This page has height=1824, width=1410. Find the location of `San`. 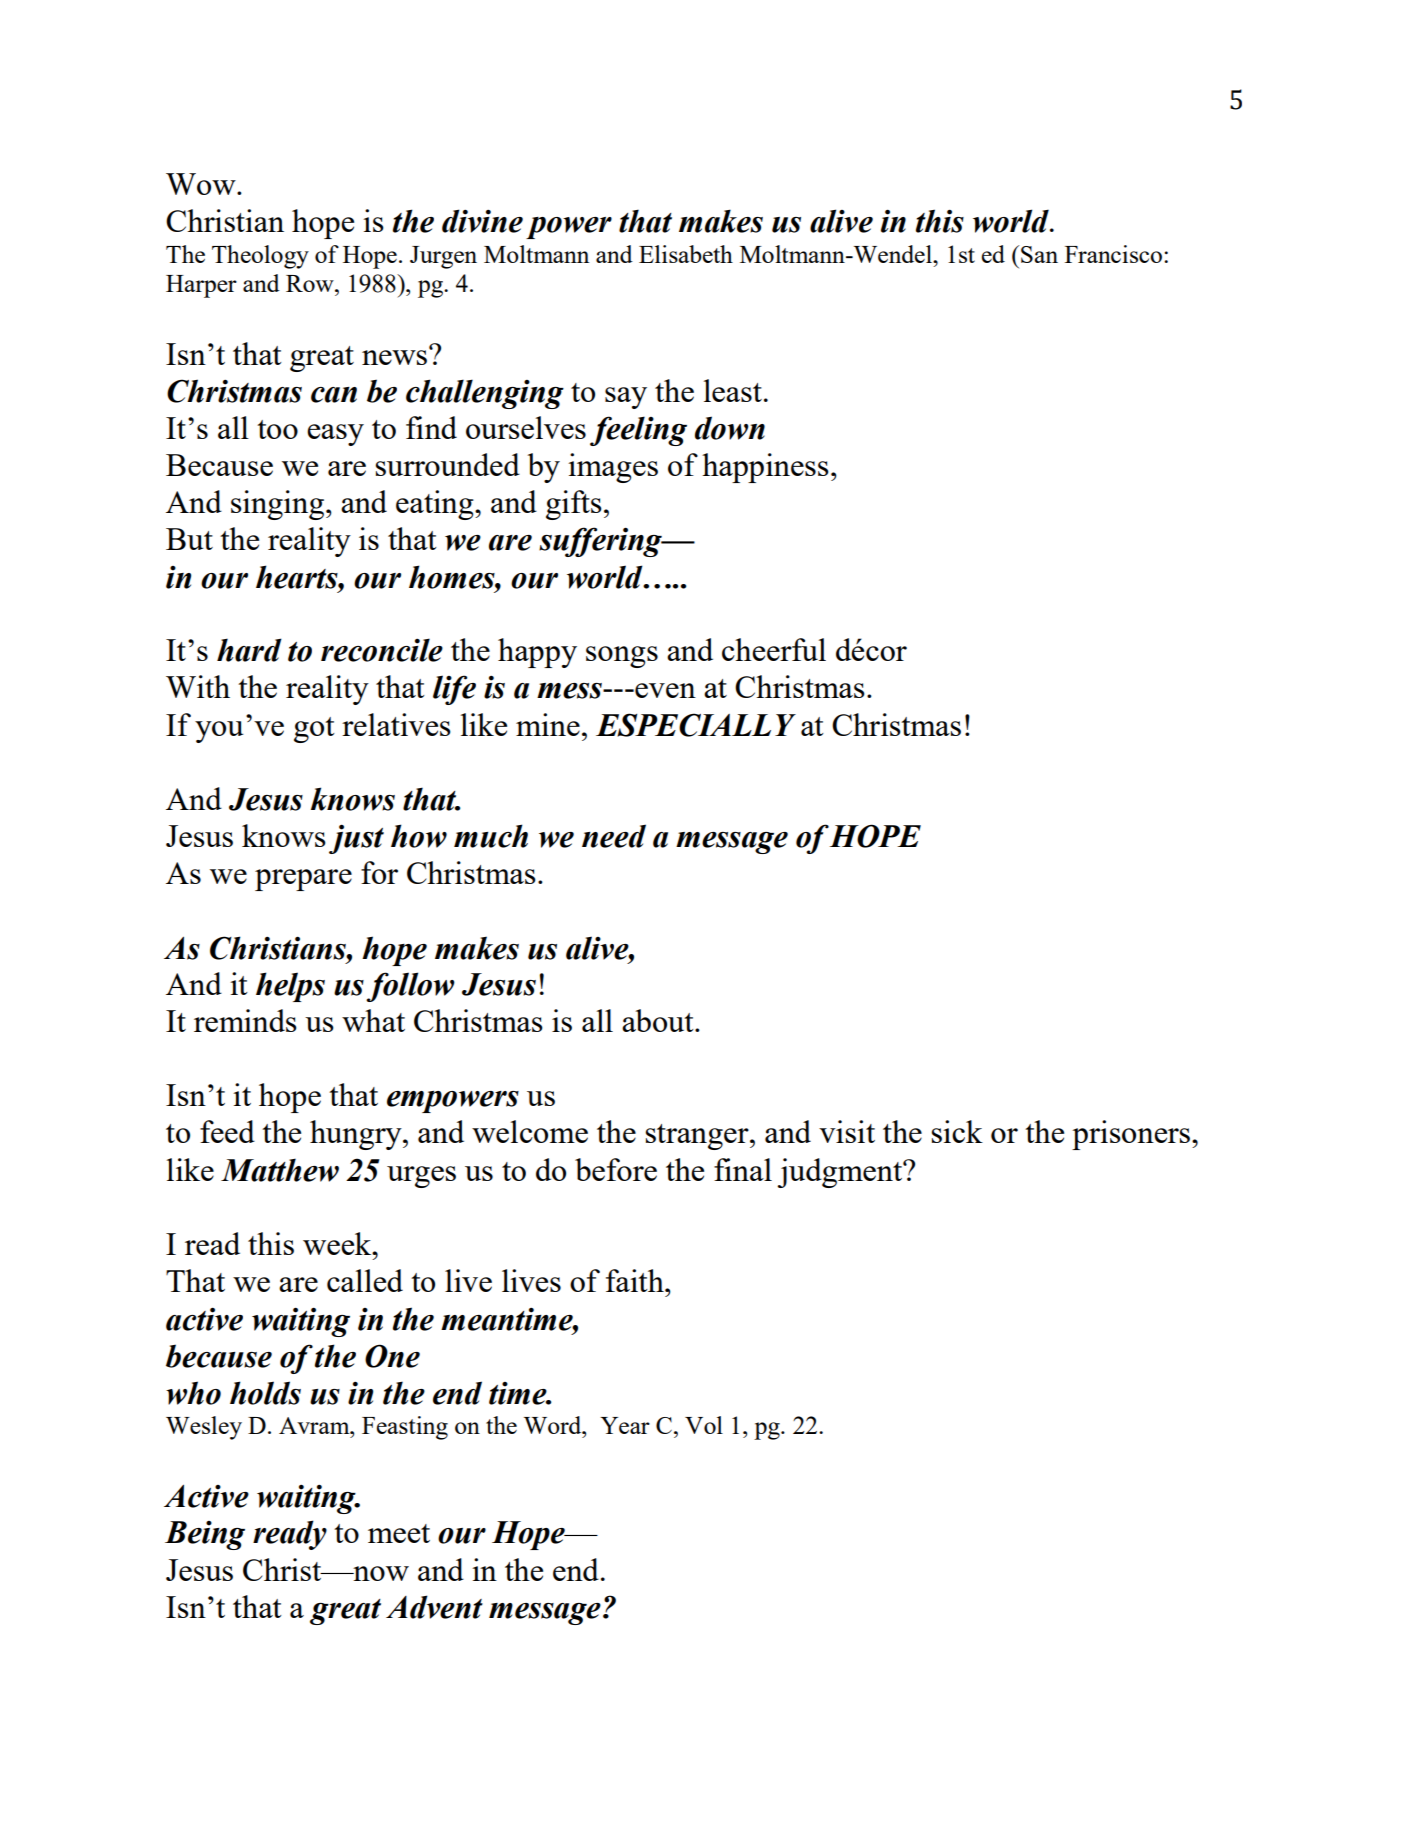

San is located at coordinates (1039, 254).
